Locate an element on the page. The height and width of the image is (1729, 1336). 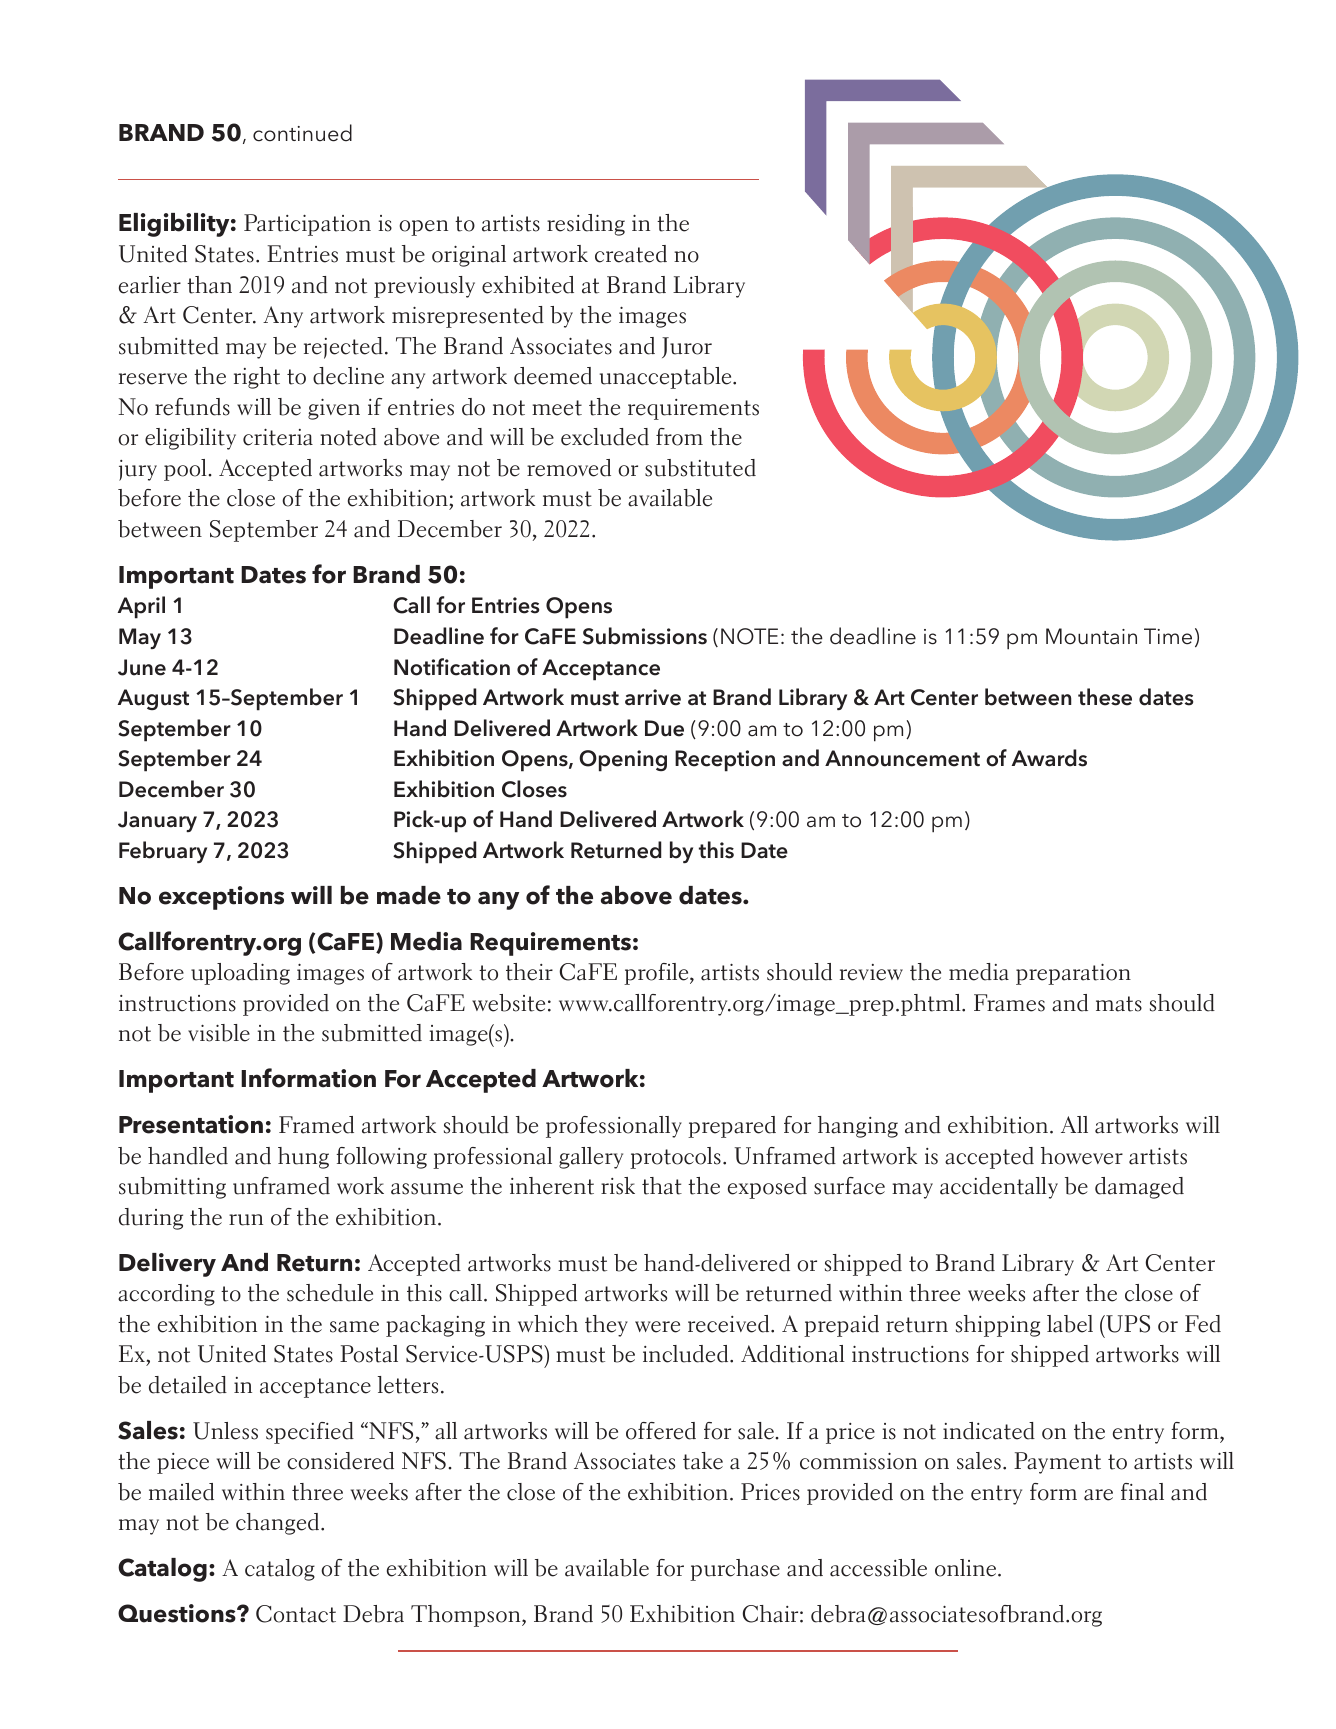
Mountain is located at coordinates (1091, 636).
